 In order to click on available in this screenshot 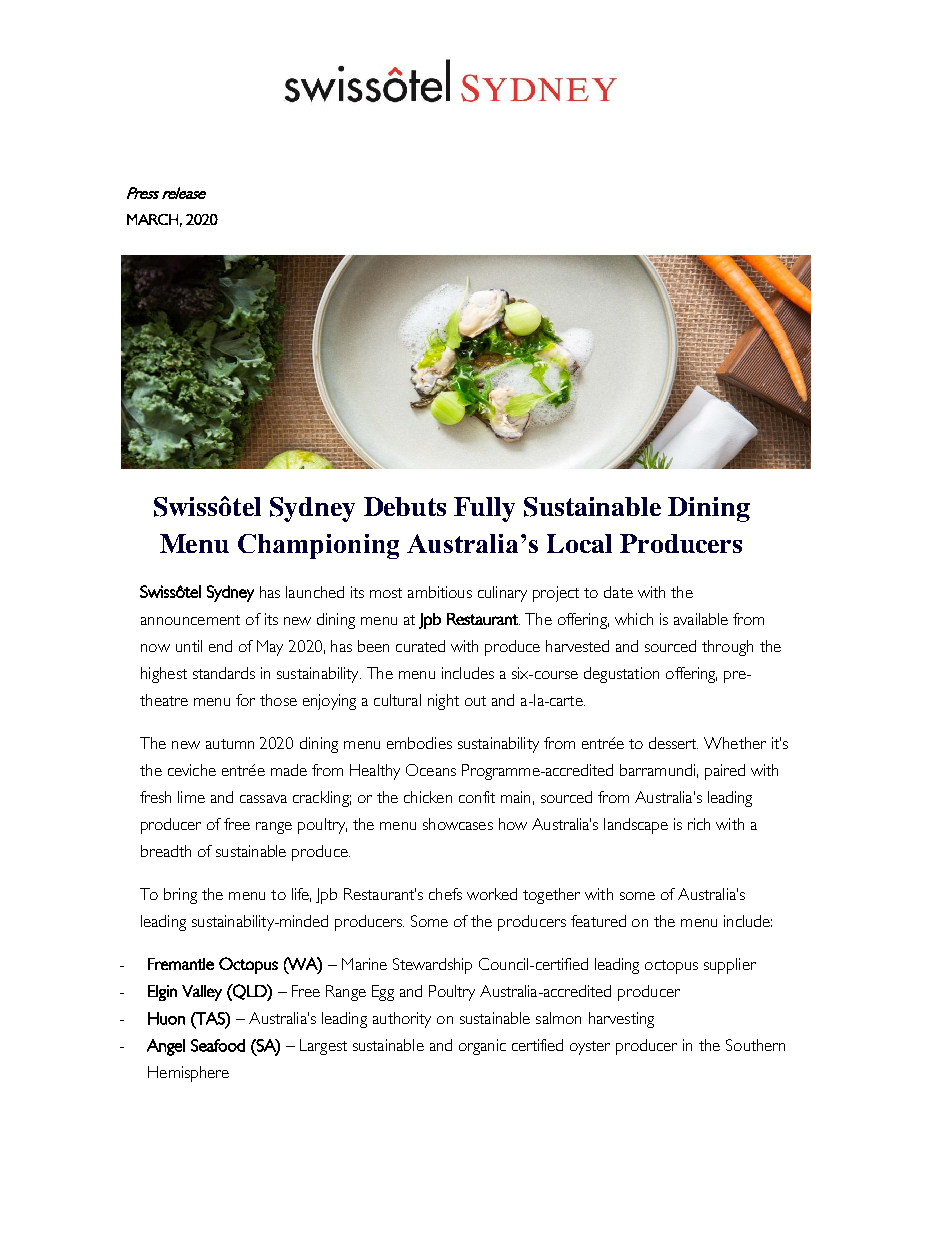, I will do `click(701, 619)`.
